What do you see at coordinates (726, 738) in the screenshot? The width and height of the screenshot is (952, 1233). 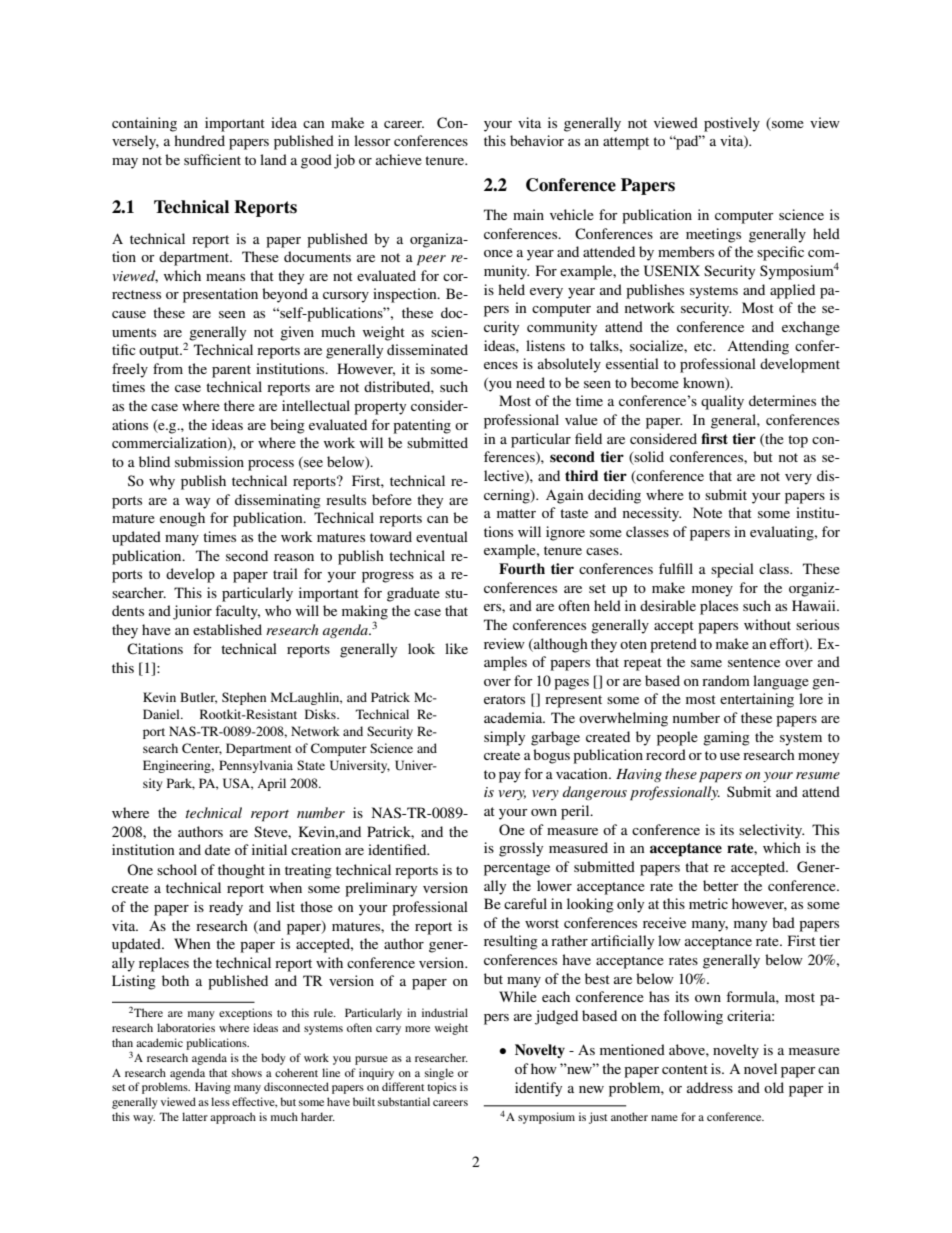 I see `gaming` at bounding box center [726, 738].
